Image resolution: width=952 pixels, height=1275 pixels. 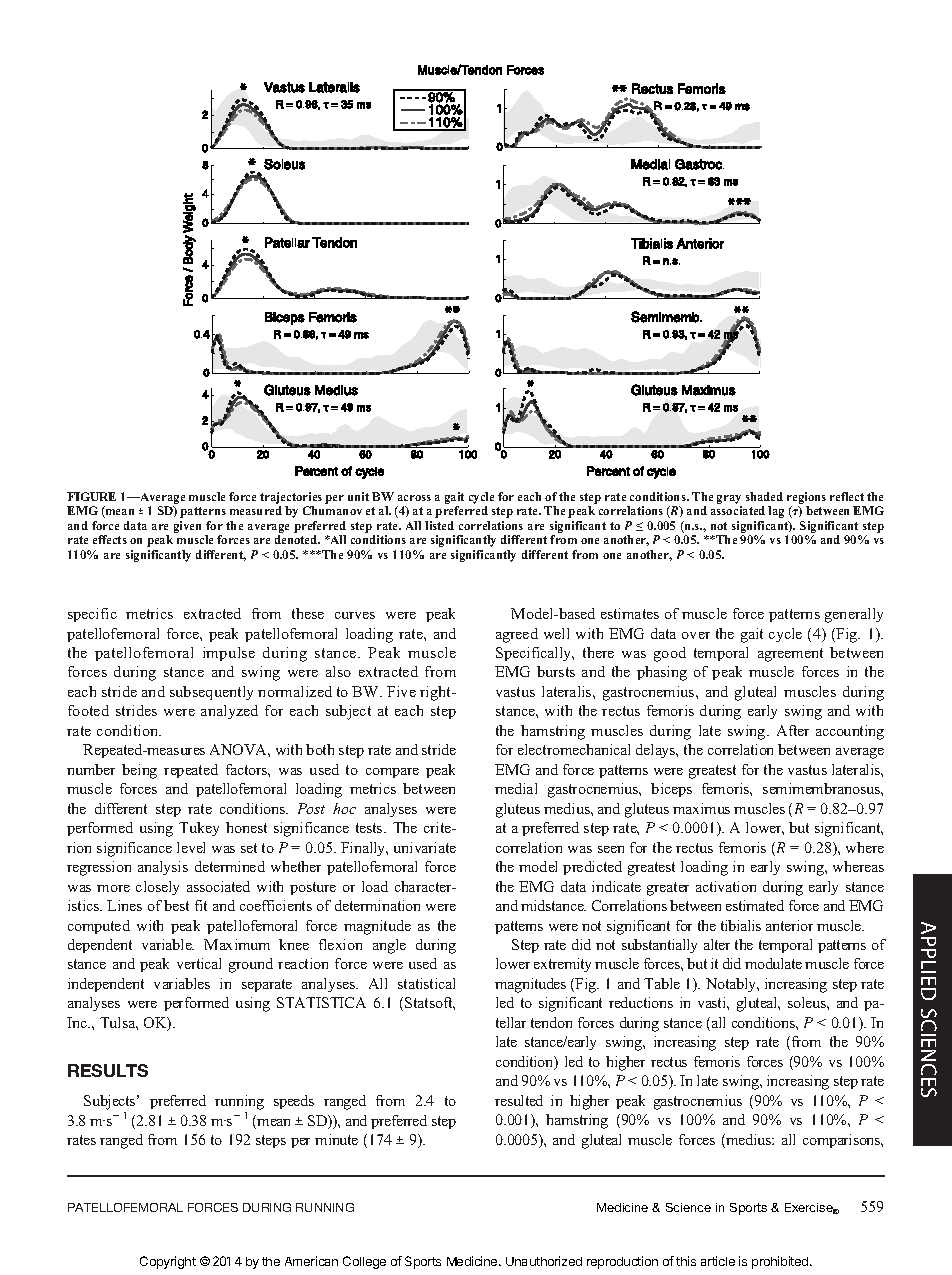 I want to click on After, so click(x=793, y=730).
